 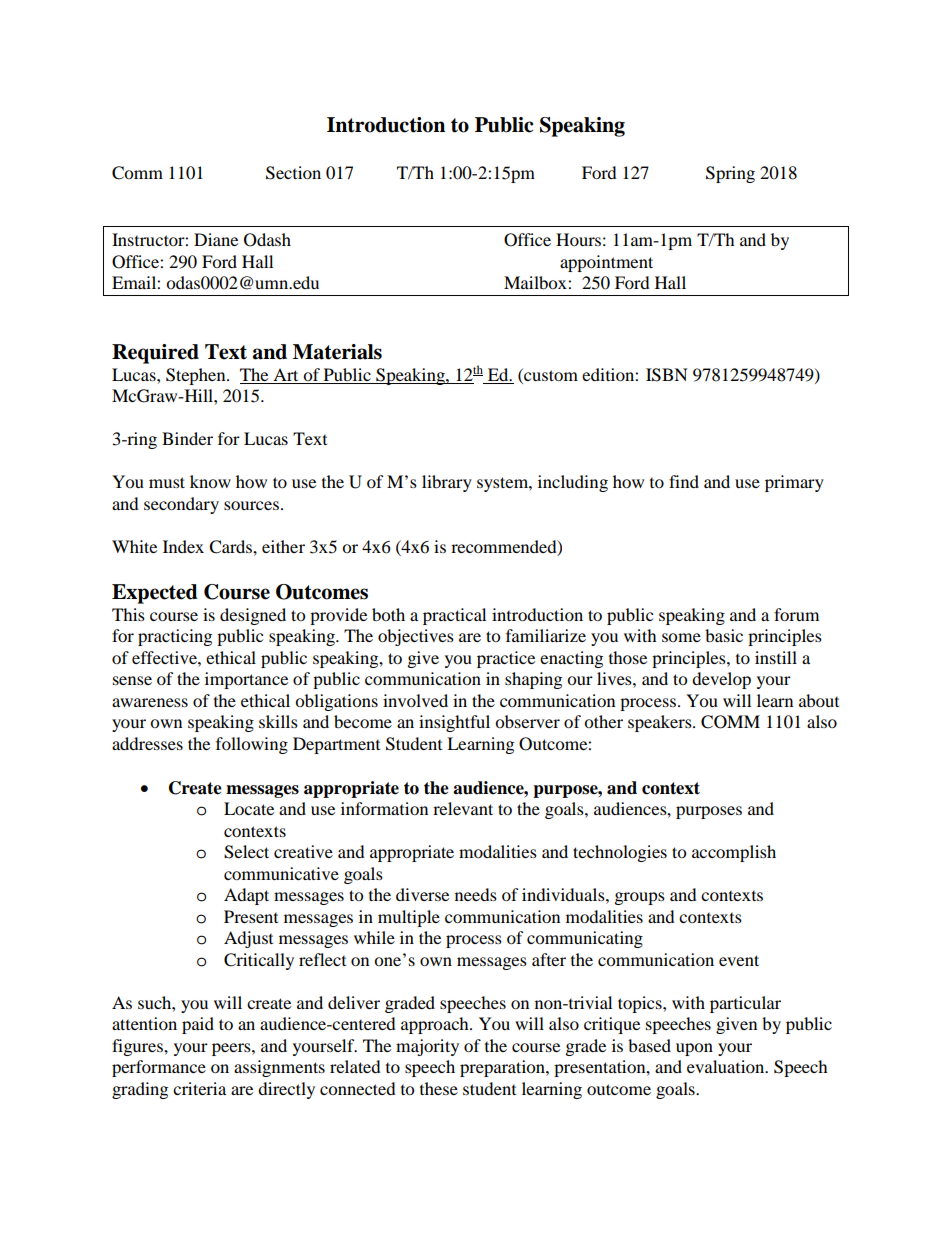 What do you see at coordinates (606, 263) in the document?
I see `appointment` at bounding box center [606, 263].
